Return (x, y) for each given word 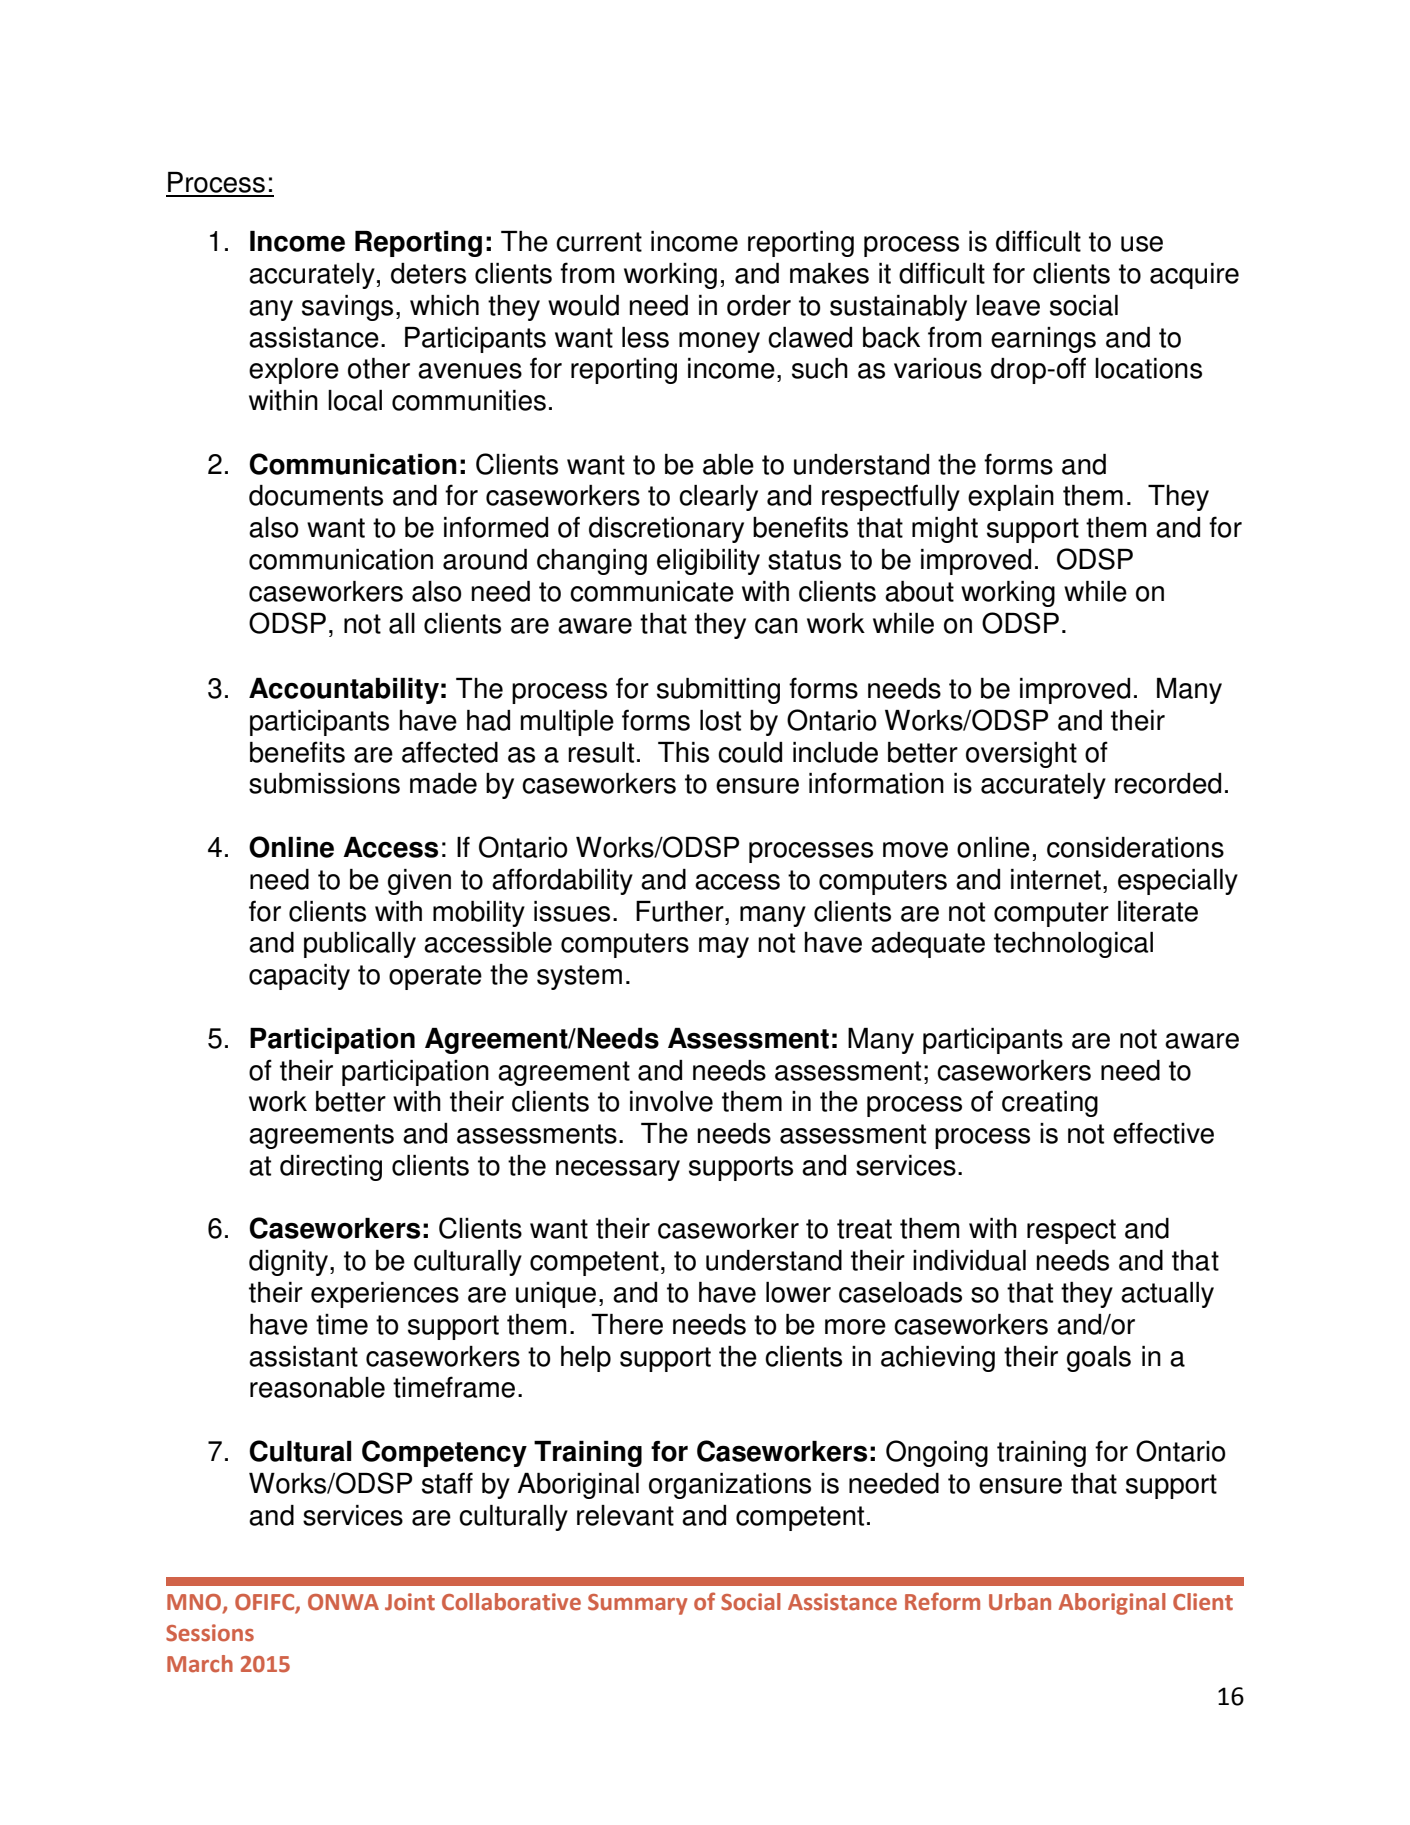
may (724, 947)
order (759, 305)
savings (347, 308)
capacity (299, 977)
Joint (410, 1602)
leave (1008, 305)
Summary (637, 1604)
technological (1073, 945)
